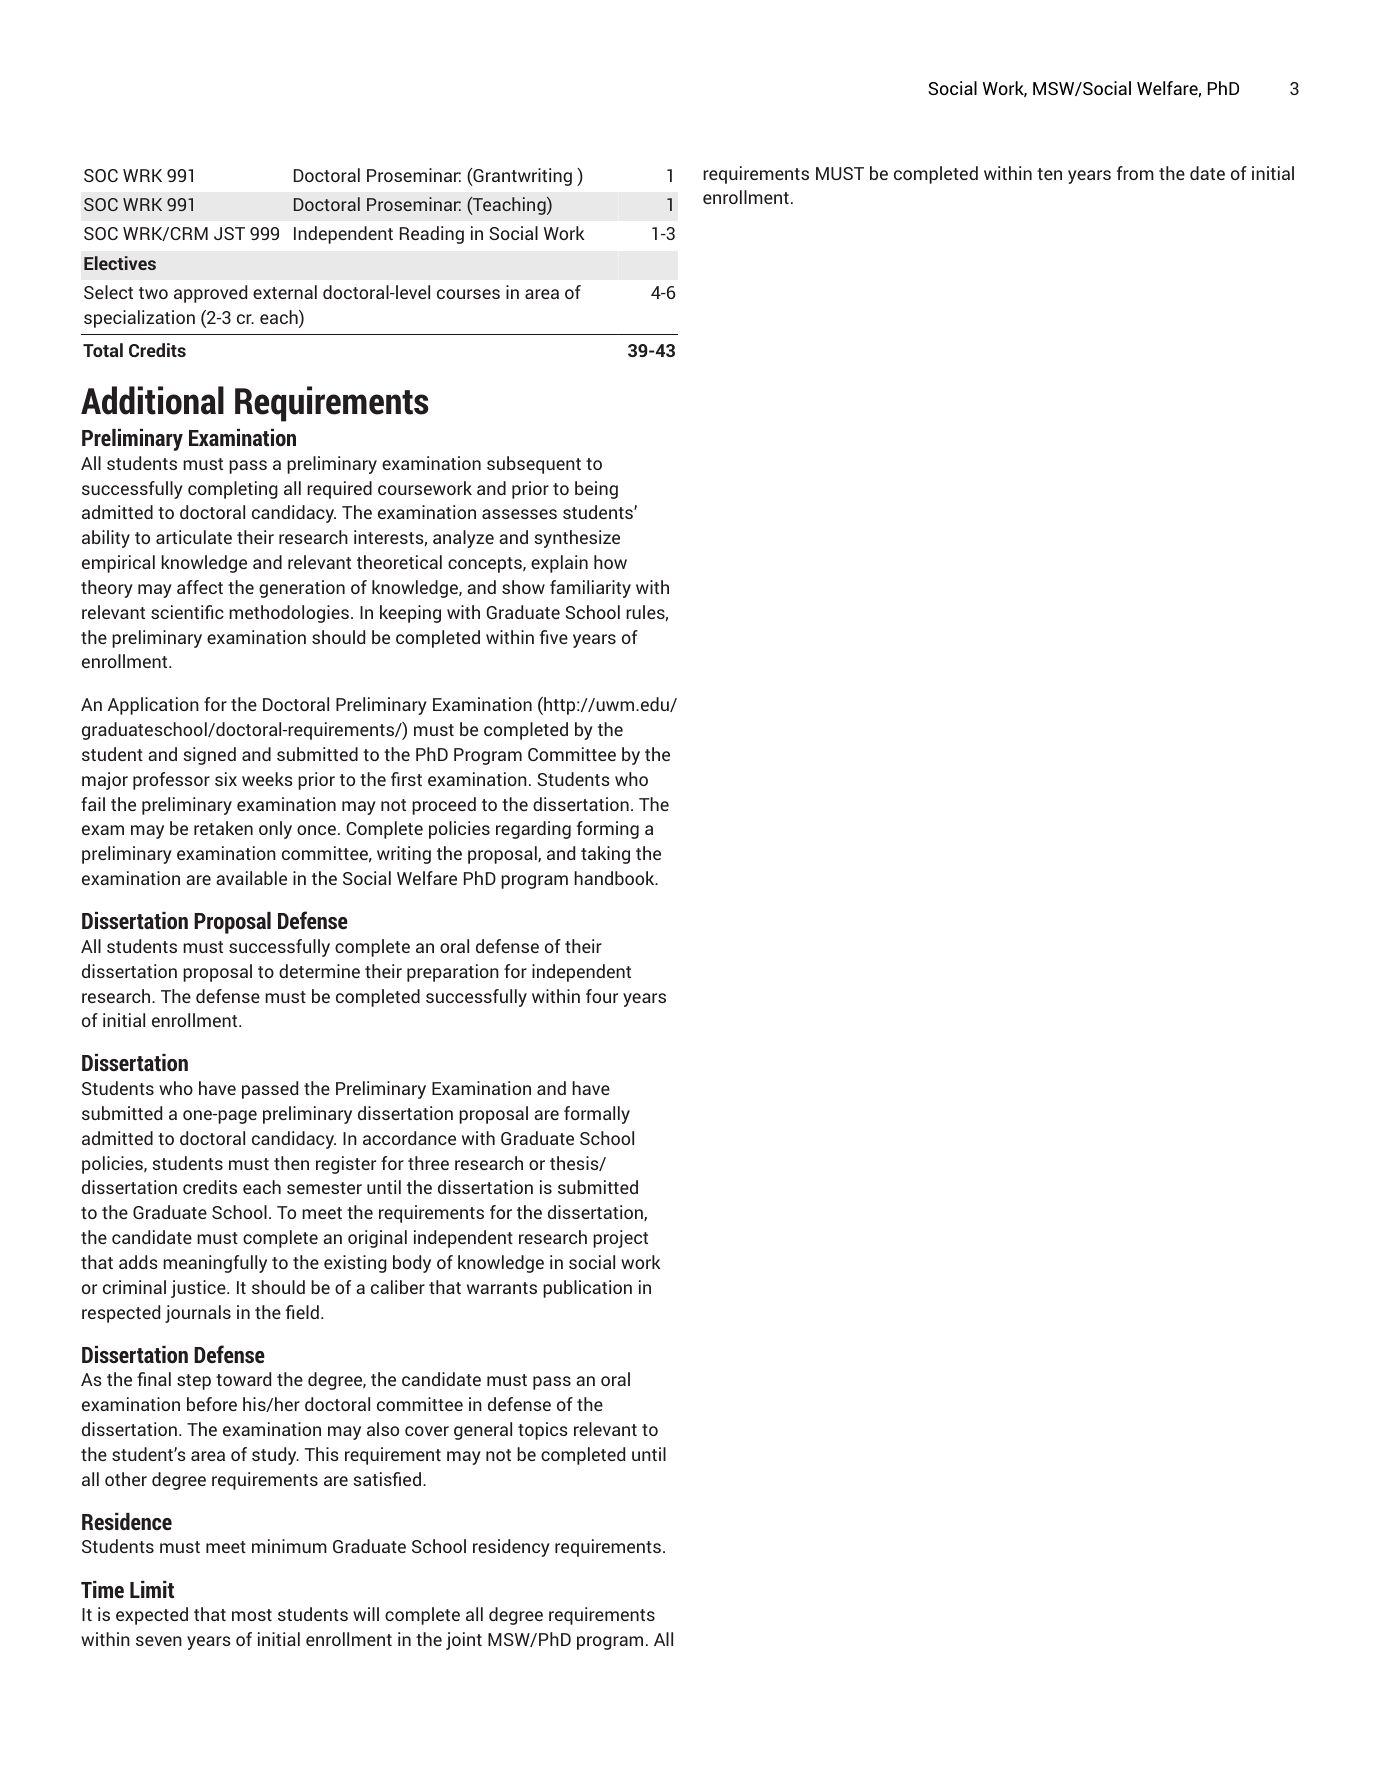 Image resolution: width=1381 pixels, height=1788 pixels. I want to click on courses, so click(468, 294).
